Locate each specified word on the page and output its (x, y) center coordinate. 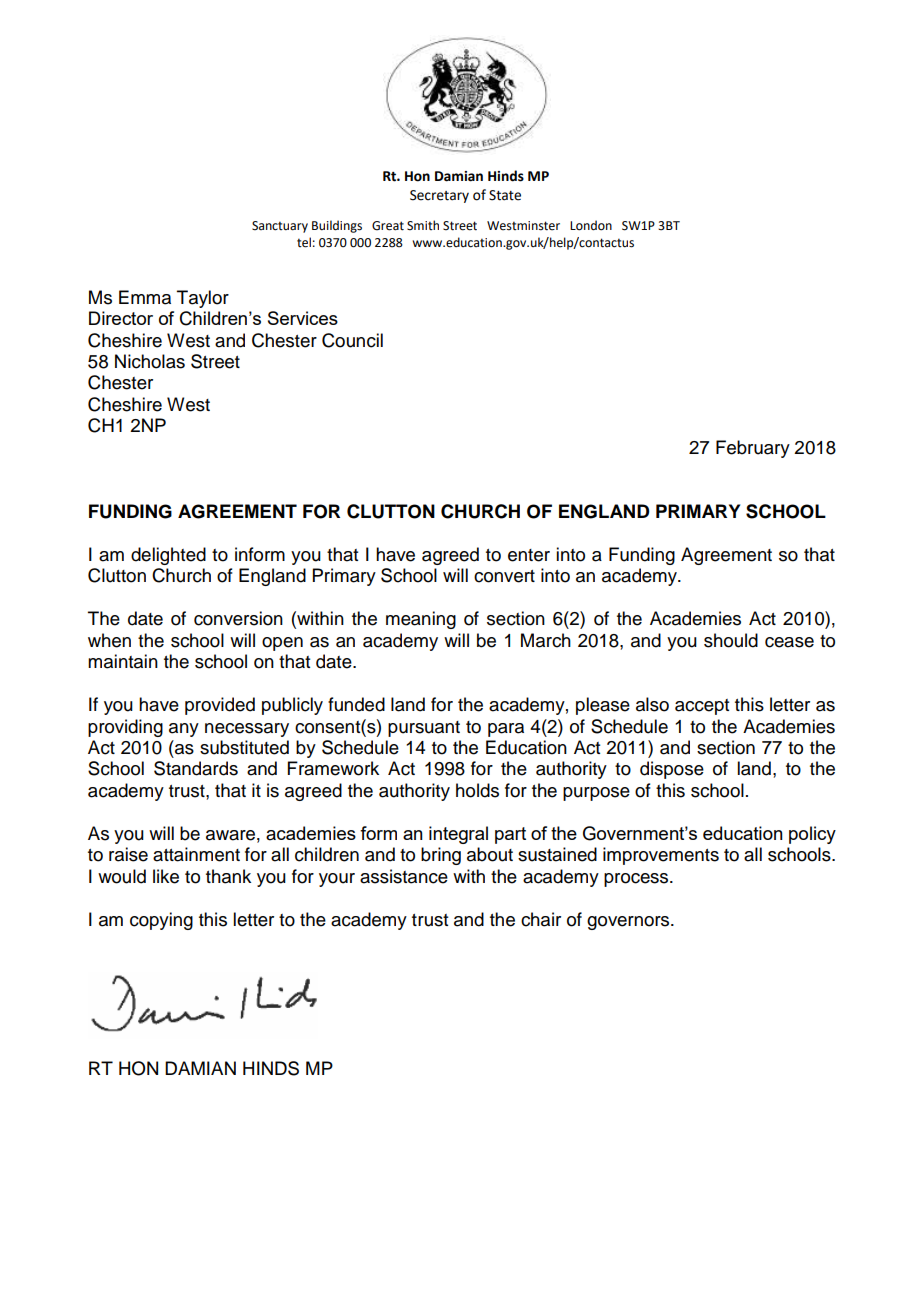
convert (504, 576)
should (731, 640)
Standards (196, 768)
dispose (672, 770)
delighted (168, 556)
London (591, 225)
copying (161, 921)
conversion (238, 618)
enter (529, 555)
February (753, 449)
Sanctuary (280, 227)
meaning (421, 620)
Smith (423, 225)
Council (352, 340)
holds (477, 790)
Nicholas (150, 361)
